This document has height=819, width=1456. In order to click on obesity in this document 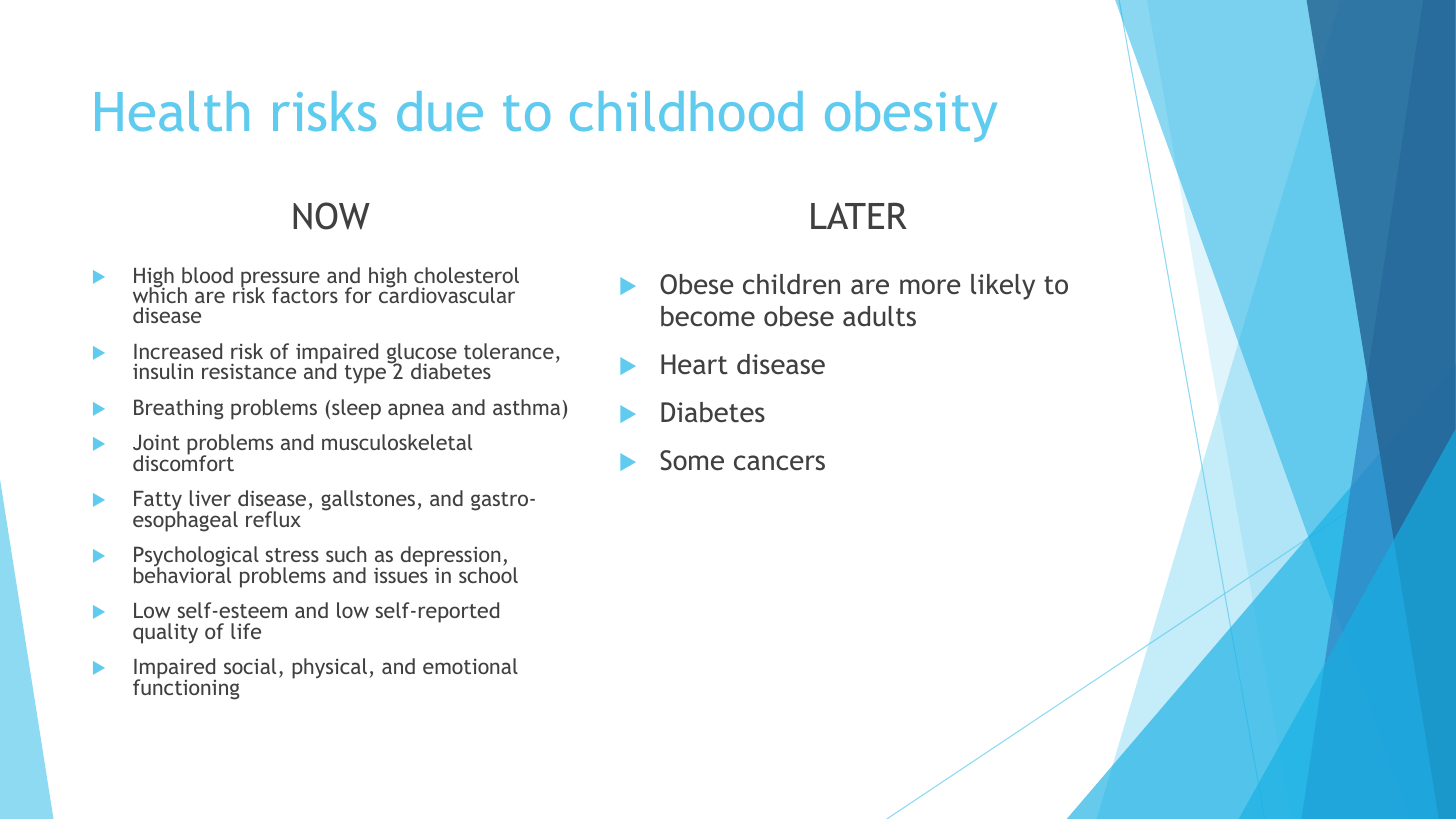, I will do `click(911, 116)`.
